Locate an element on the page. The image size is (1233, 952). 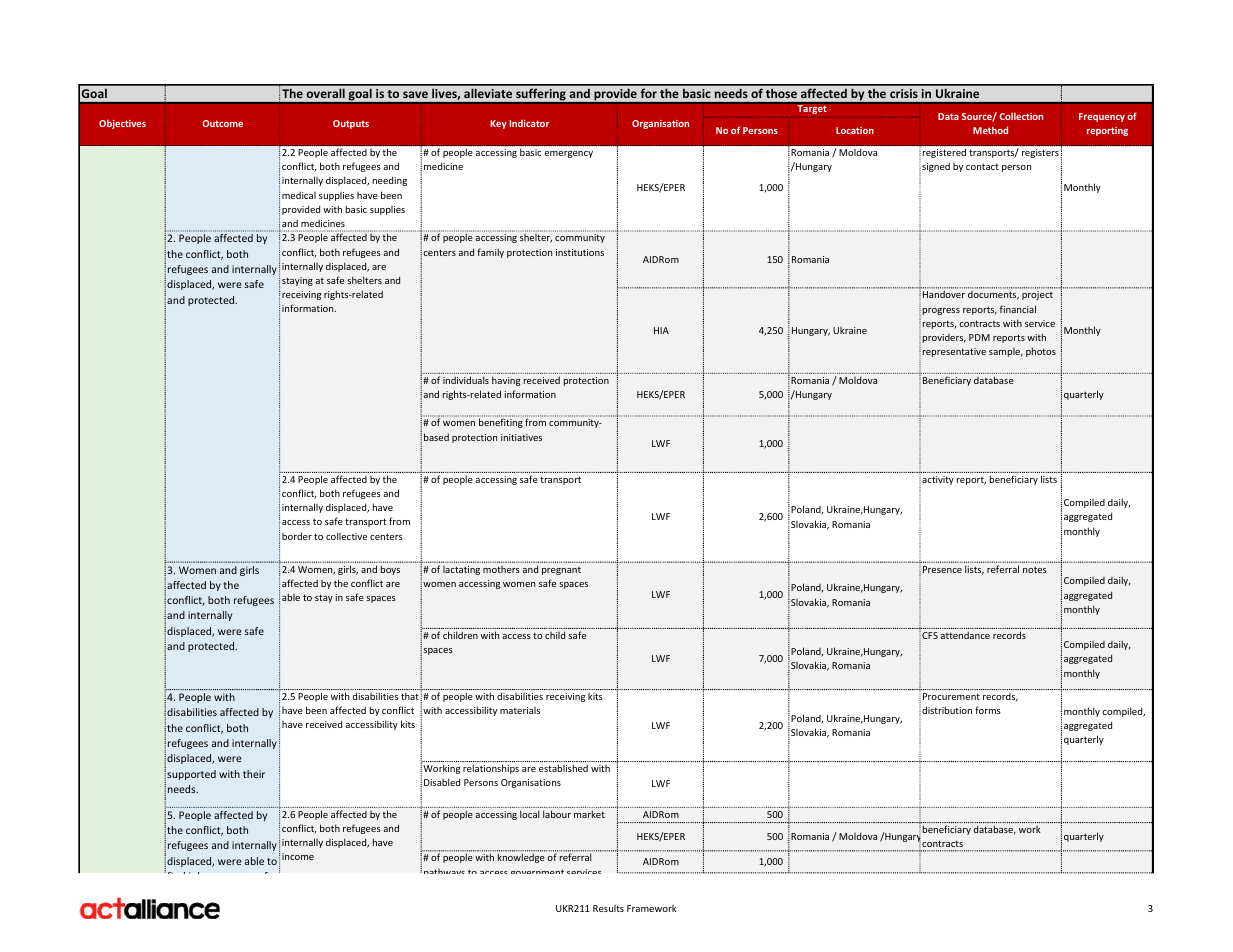
border is located at coordinates (297, 536).
